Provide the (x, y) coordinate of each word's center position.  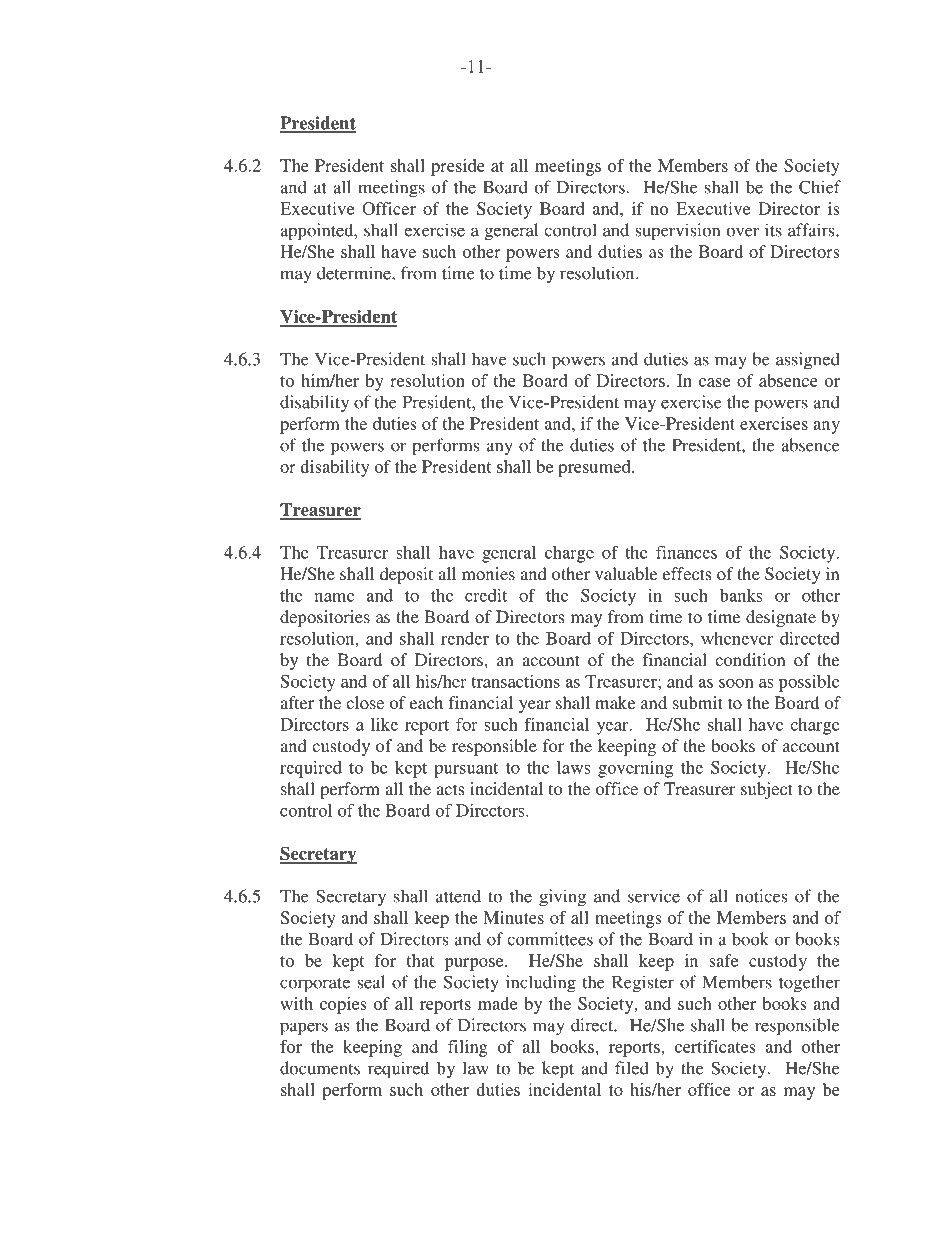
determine (355, 273)
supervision (677, 232)
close (365, 702)
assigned (808, 361)
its (773, 230)
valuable (626, 573)
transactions (515, 681)
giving (562, 898)
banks (741, 595)
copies (343, 1005)
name (334, 597)
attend (458, 896)
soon (736, 683)
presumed (595, 468)
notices (761, 896)
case (714, 382)
